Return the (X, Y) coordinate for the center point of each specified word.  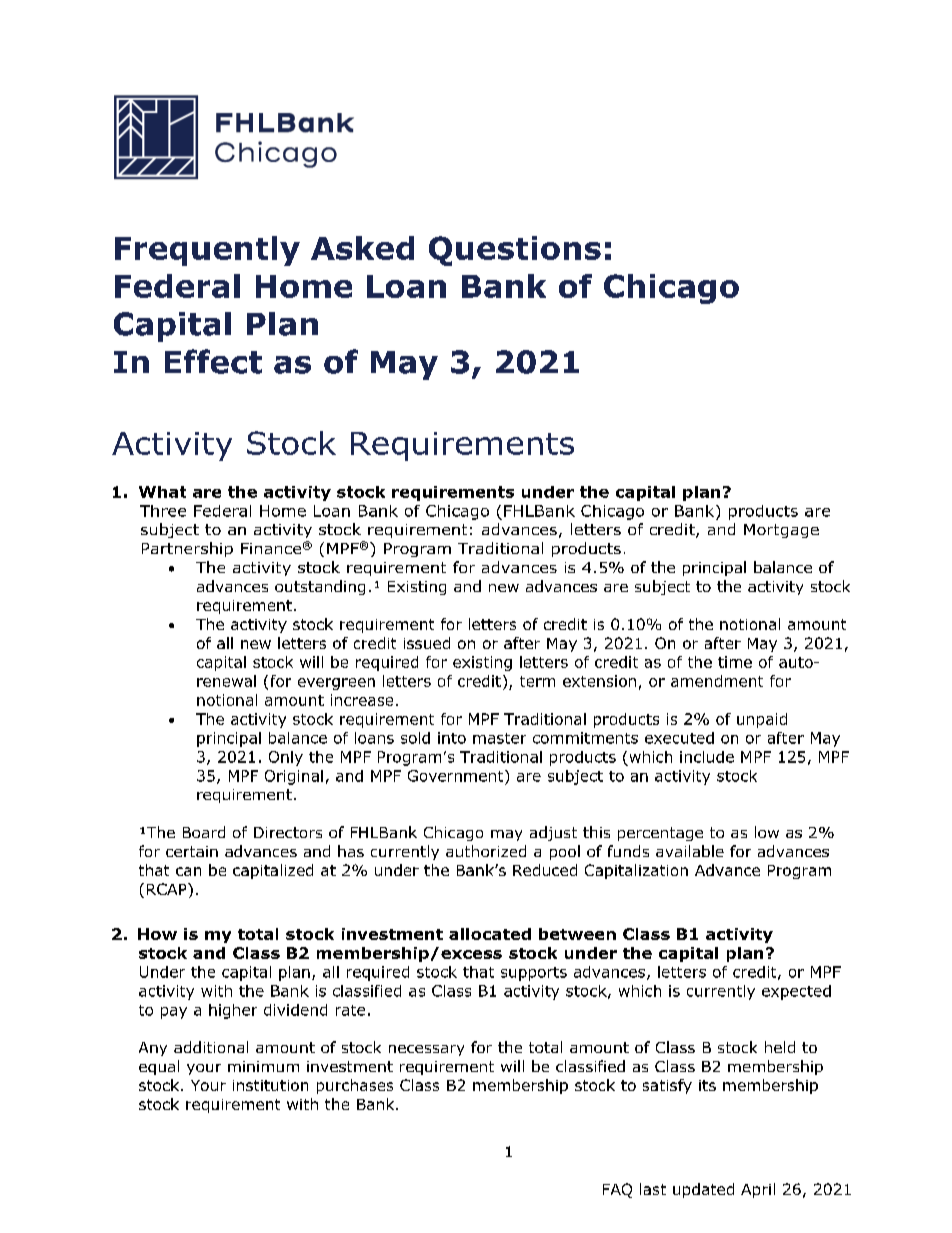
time (735, 662)
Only (286, 758)
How (157, 934)
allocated (490, 934)
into (452, 738)
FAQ (617, 1190)
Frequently (207, 251)
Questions (515, 251)
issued (427, 643)
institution (270, 1085)
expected (796, 992)
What (162, 492)
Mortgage (781, 531)
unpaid (762, 720)
